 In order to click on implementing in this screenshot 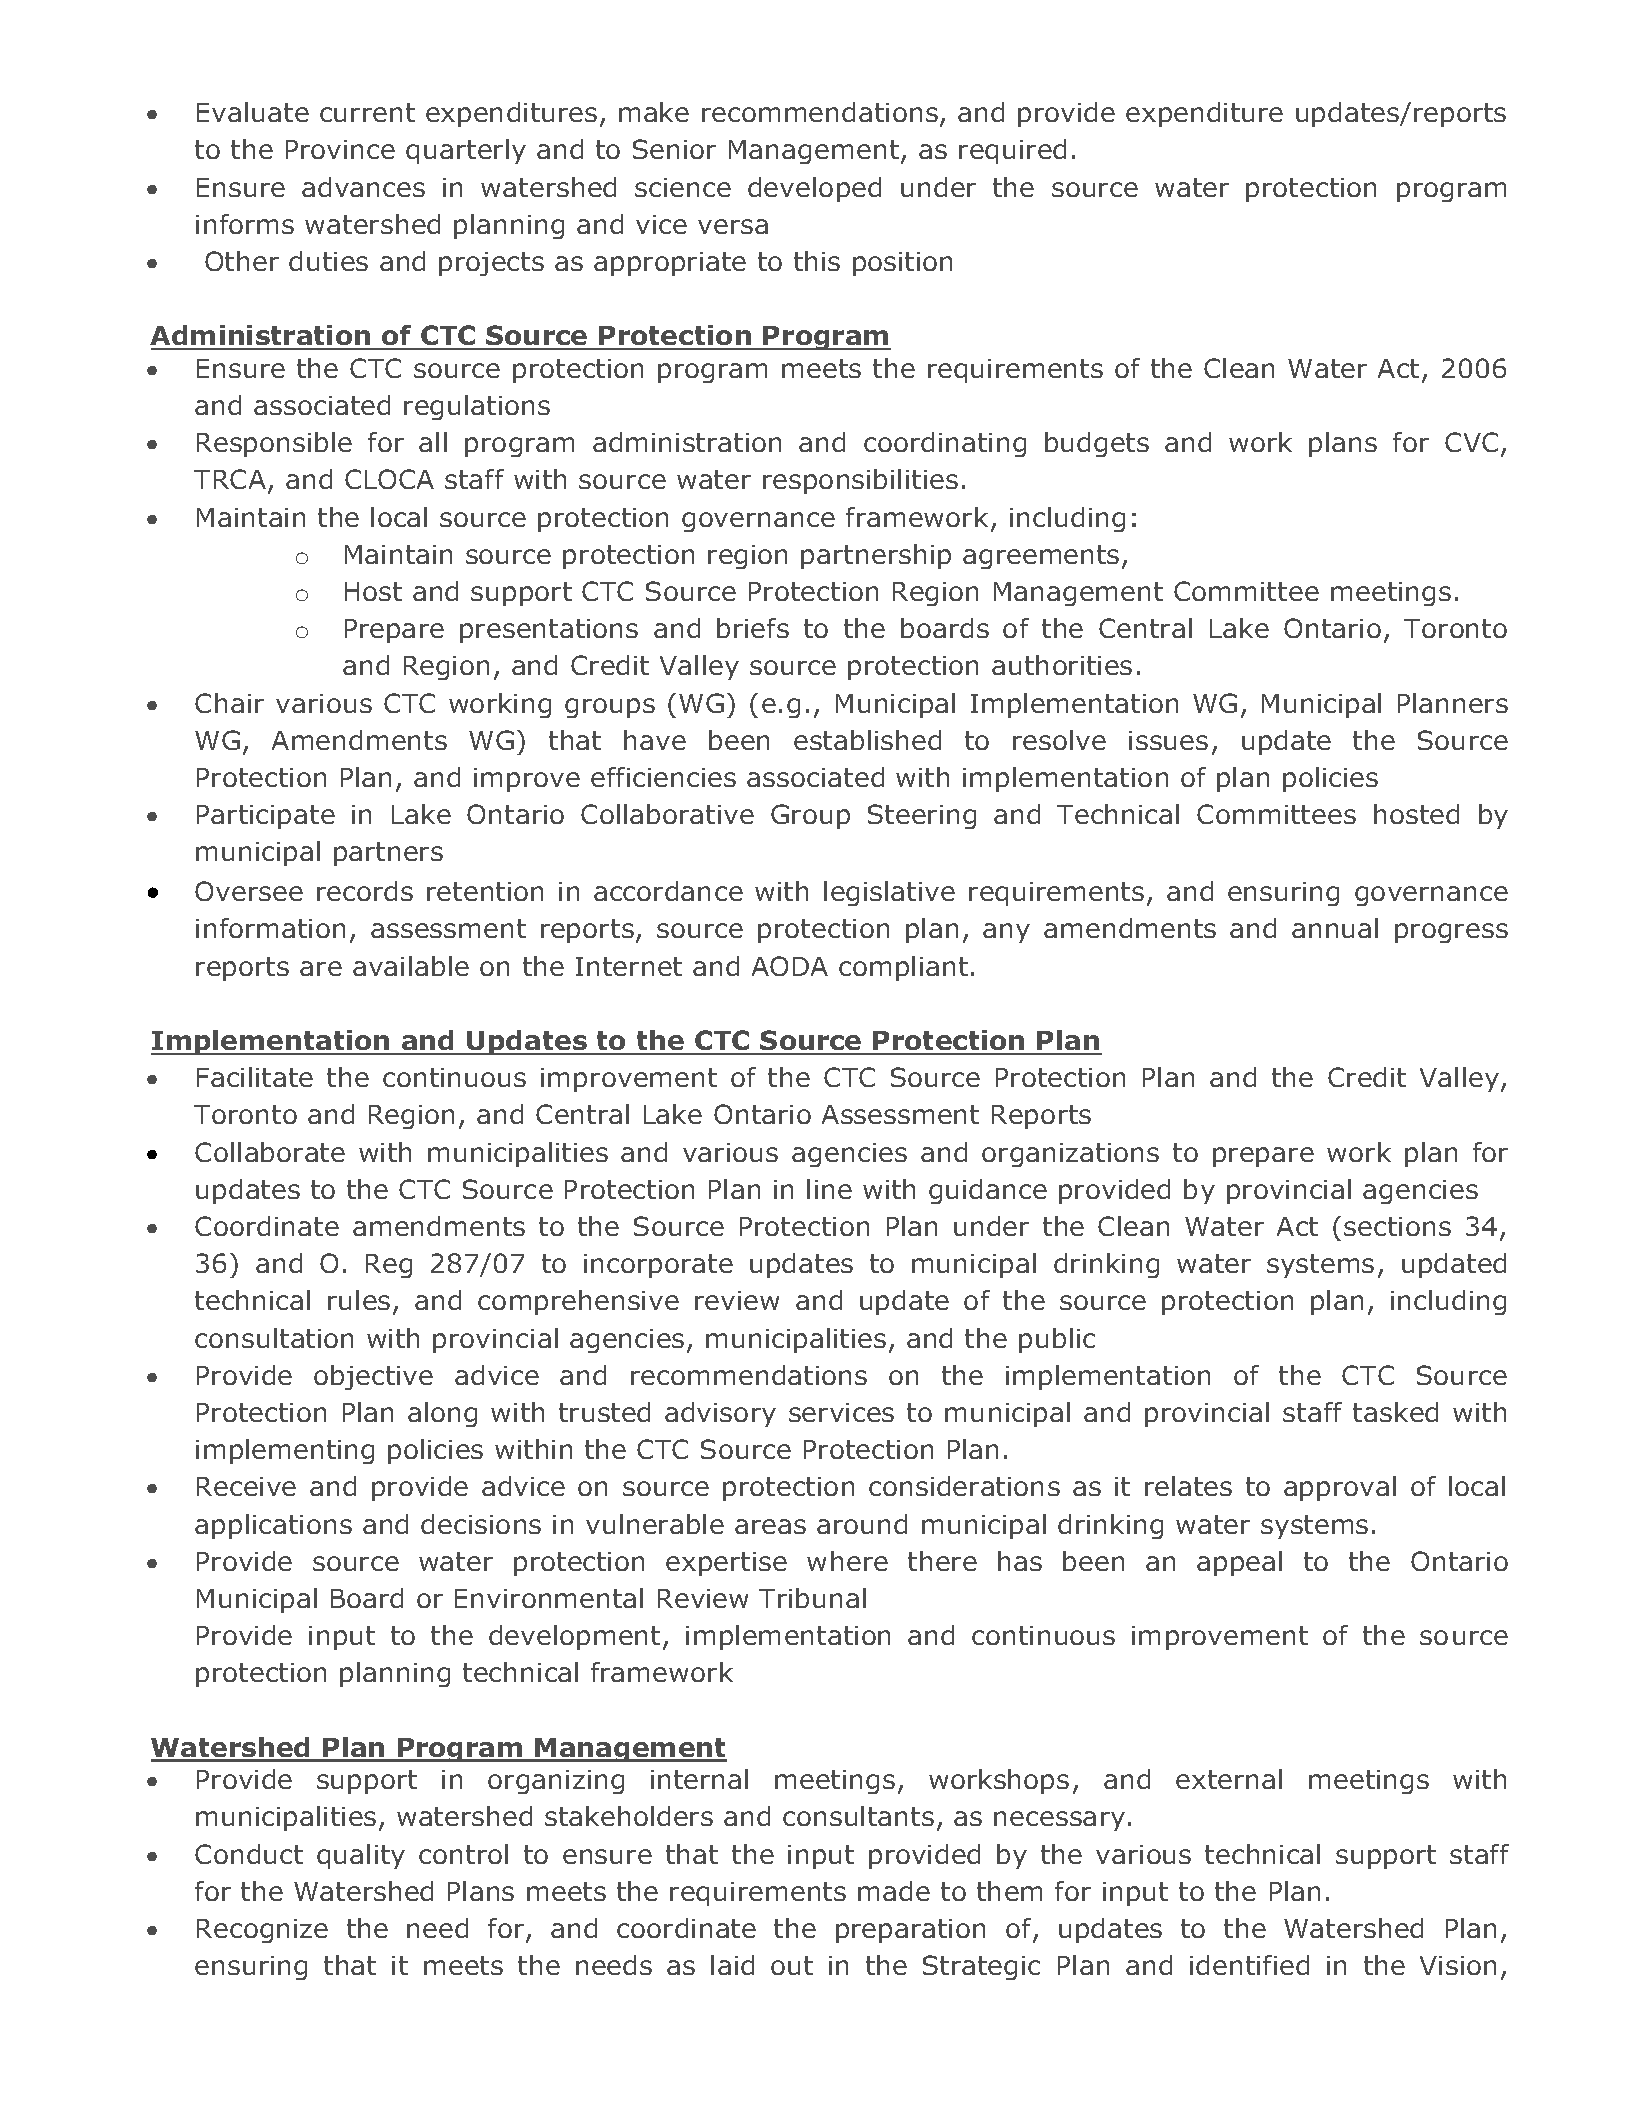, I will do `click(285, 1451)`.
